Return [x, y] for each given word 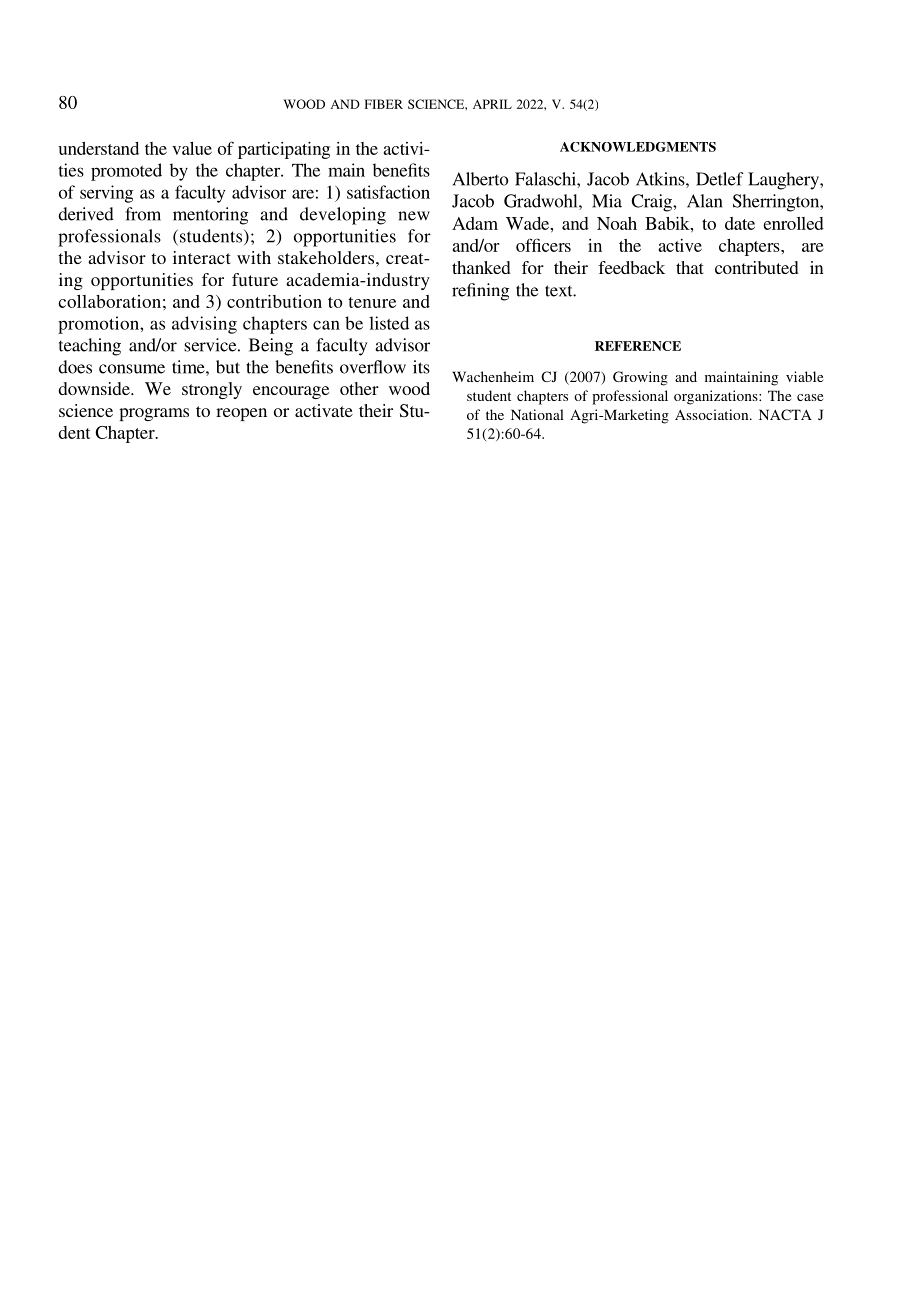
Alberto [480, 179]
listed [389, 323]
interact [202, 257]
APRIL [492, 104]
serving [106, 194]
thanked [481, 267]
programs [154, 414]
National [537, 414]
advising [204, 325]
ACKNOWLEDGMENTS [638, 147]
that [690, 267]
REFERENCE [638, 346]
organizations [717, 397]
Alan [704, 201]
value [192, 148]
